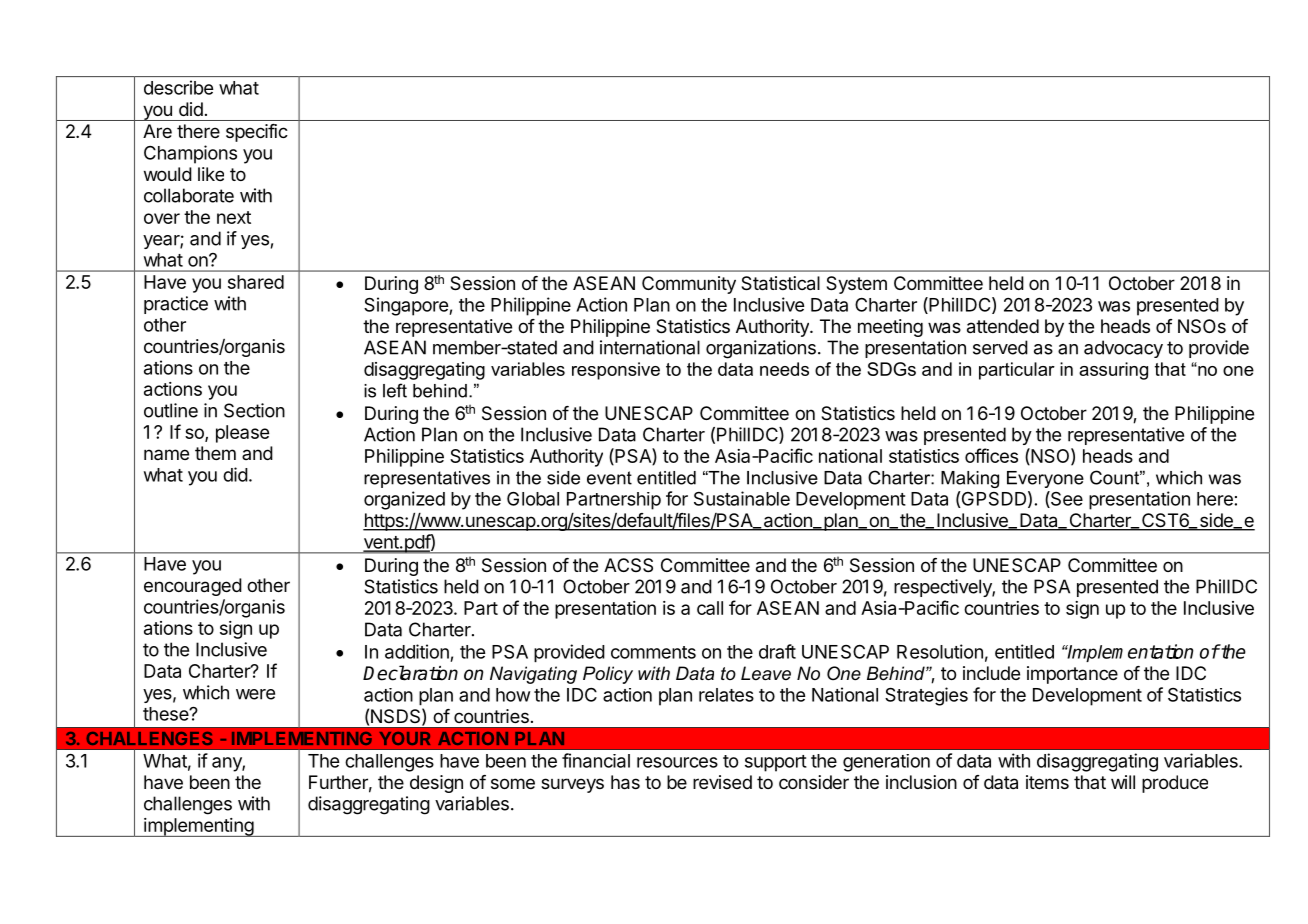 The height and width of the document is (924, 1308). Describe the element at coordinates (856, 285) in the document. I see `System` at that location.
